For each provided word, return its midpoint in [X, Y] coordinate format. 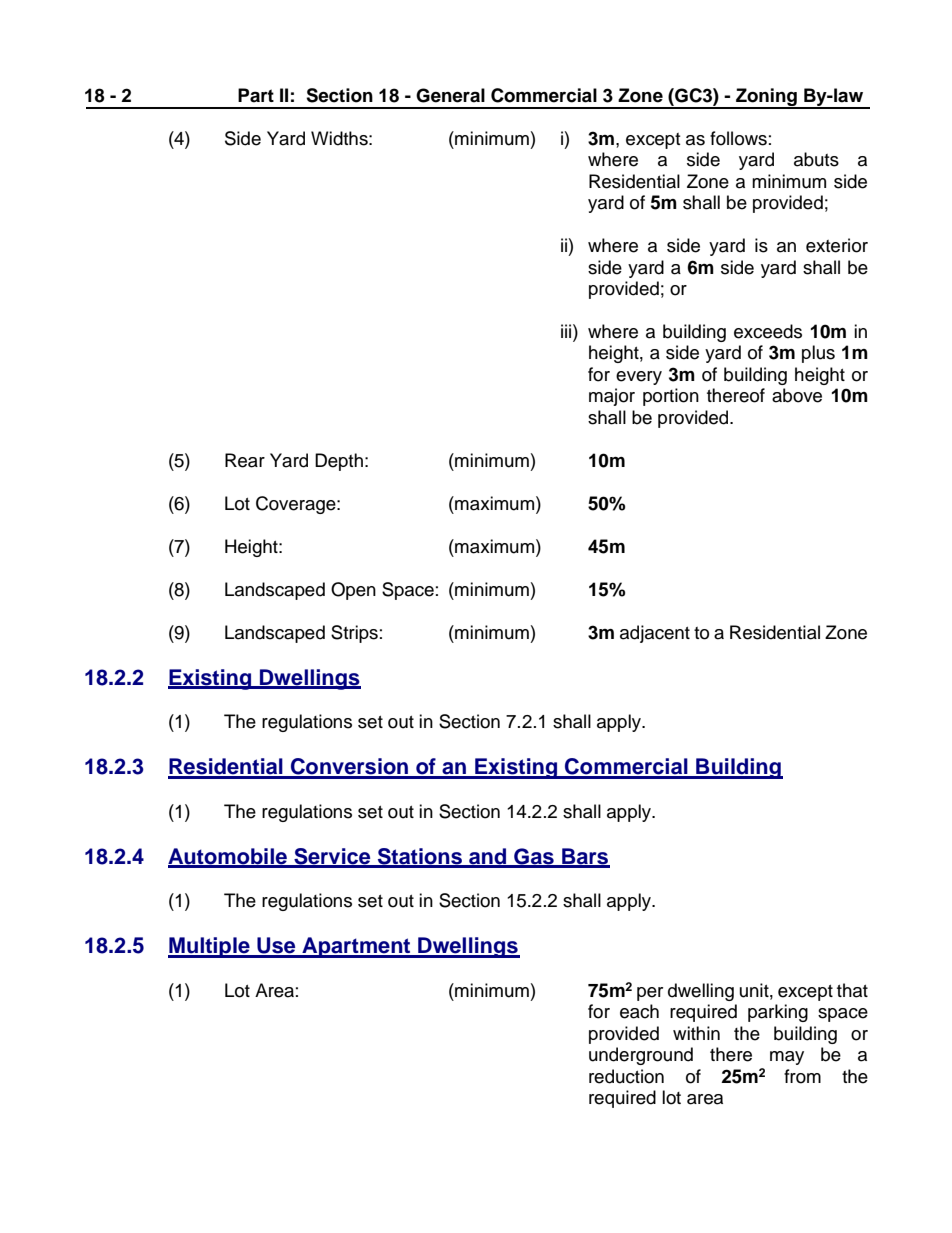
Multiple [210, 947]
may [787, 1058]
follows [738, 138]
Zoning [766, 98]
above [797, 395]
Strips [354, 634]
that [852, 990]
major [612, 397]
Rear [245, 460]
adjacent [655, 634]
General [450, 95]
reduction [626, 1076]
